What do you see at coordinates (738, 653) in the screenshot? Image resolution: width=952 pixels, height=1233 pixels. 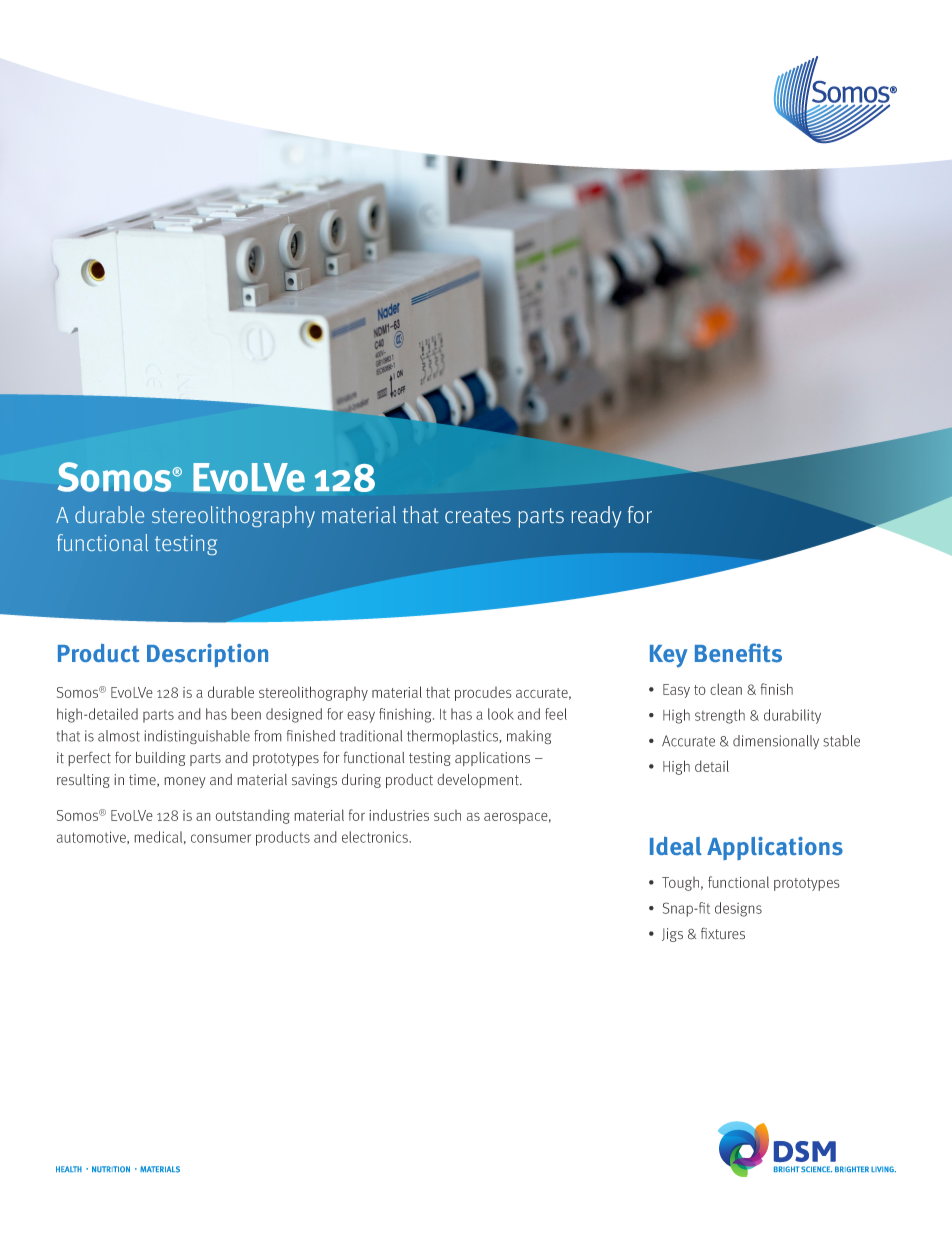 I see `Benefits` at bounding box center [738, 653].
